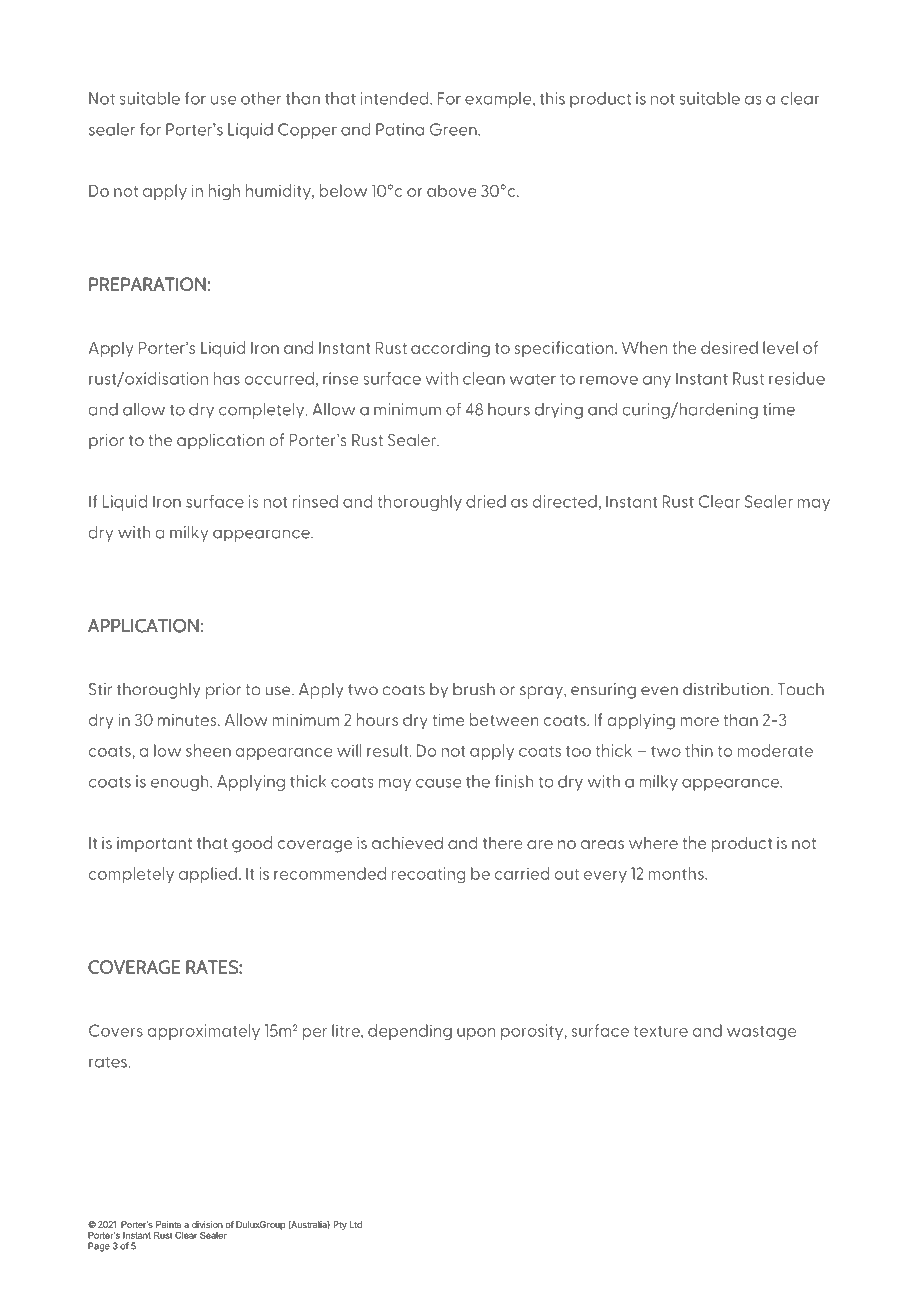  Describe the element at coordinates (522, 873) in the document. I see `carried` at that location.
